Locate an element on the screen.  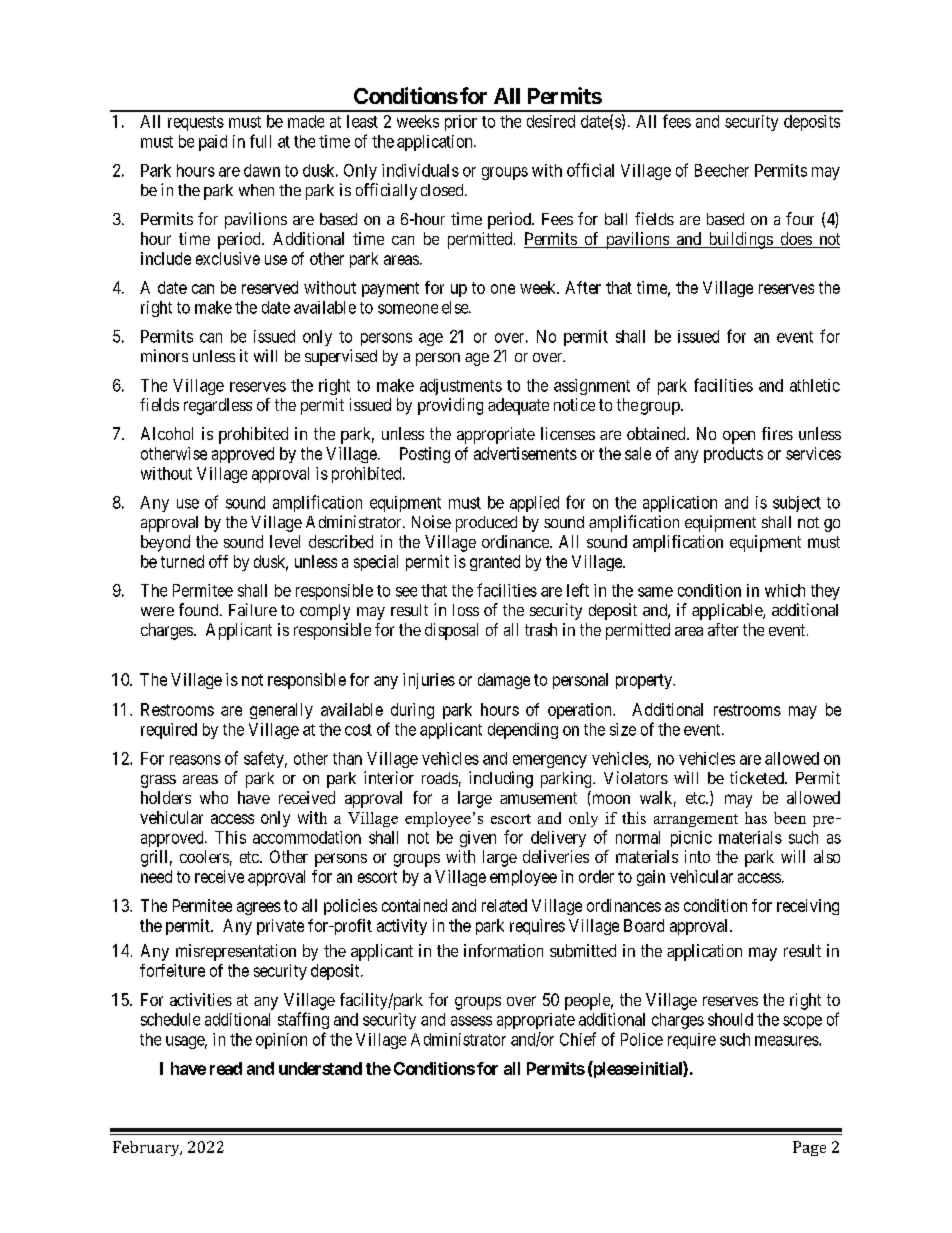
read is located at coordinates (226, 1068).
